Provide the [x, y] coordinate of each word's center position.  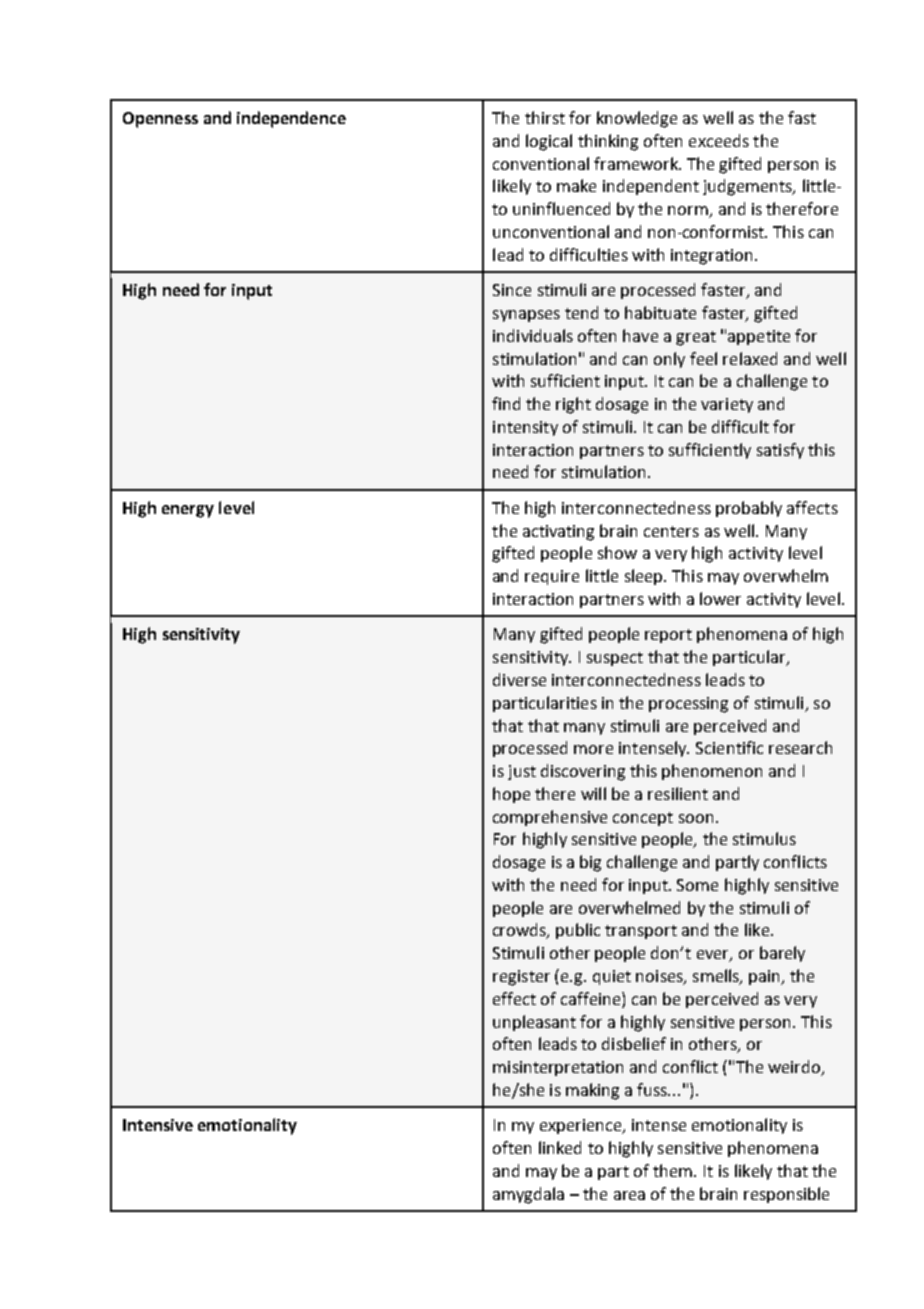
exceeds [719, 140]
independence [291, 119]
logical [549, 142]
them [674, 1170]
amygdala [528, 1195]
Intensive [158, 1125]
